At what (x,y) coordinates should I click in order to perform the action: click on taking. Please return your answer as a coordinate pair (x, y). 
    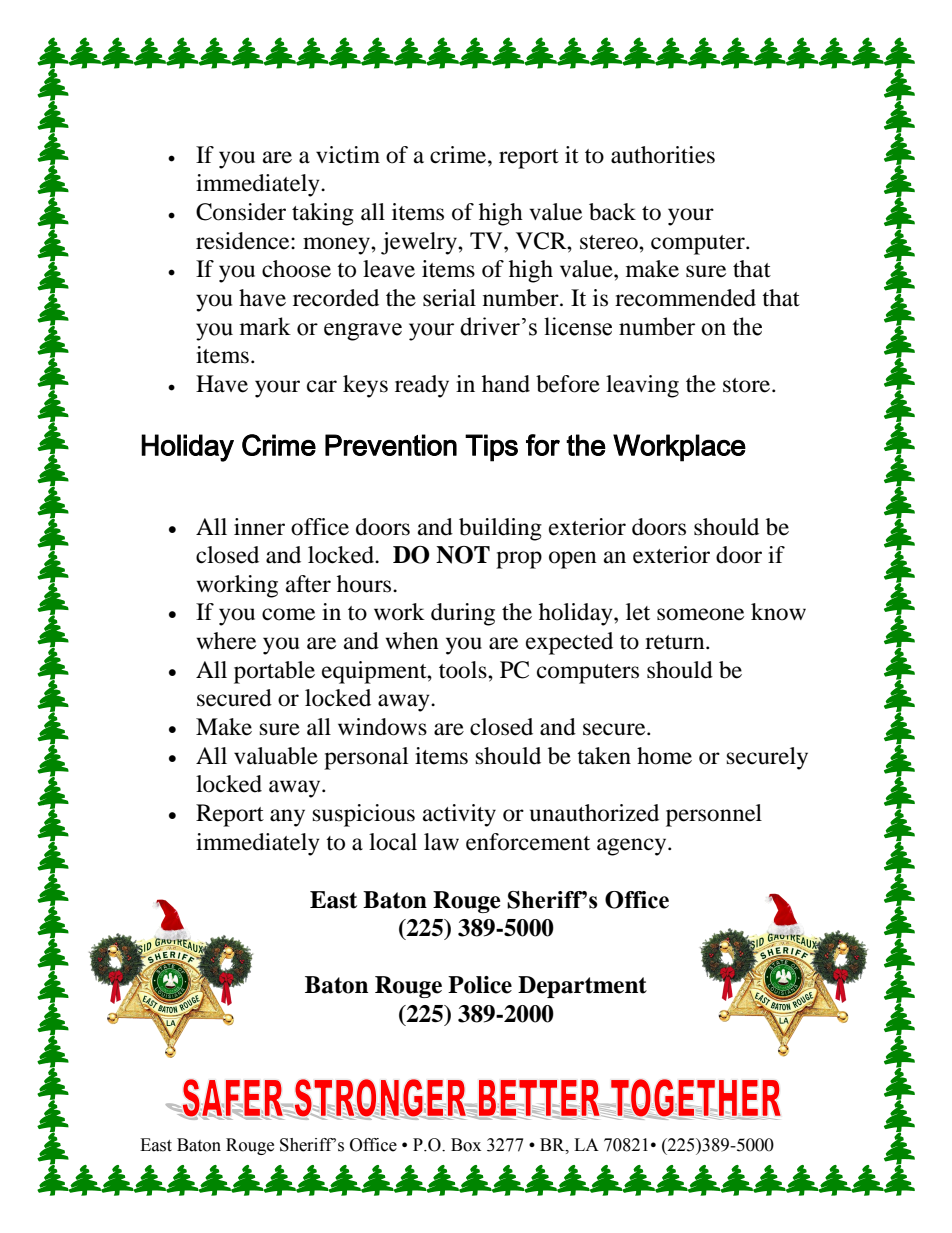
    Looking at the image, I should click on (323, 214).
